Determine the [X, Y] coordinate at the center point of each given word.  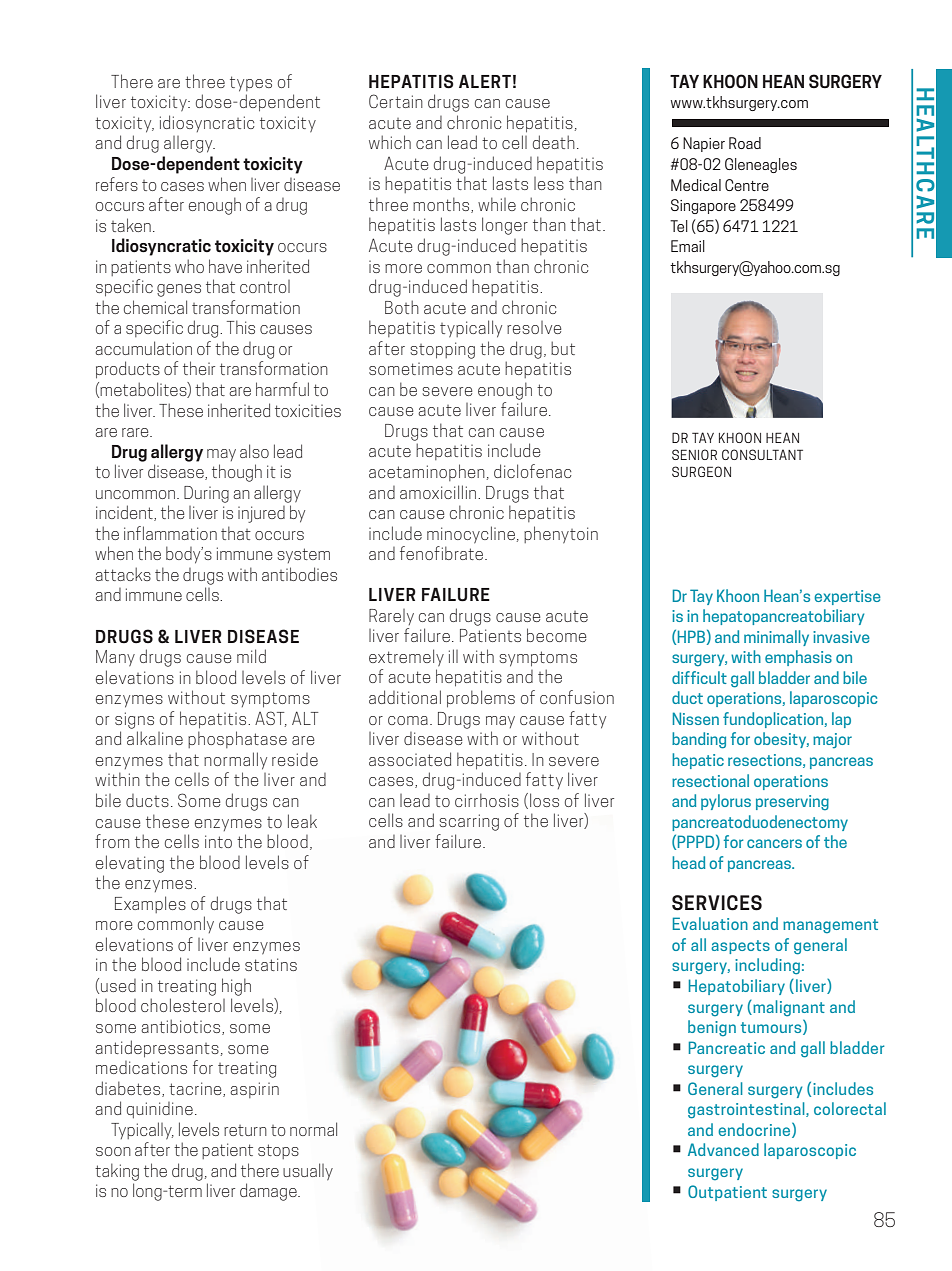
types [251, 84]
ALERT [485, 81]
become [556, 635]
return [245, 1130]
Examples [150, 904]
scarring [469, 822]
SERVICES [717, 903]
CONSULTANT [762, 454]
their [199, 368]
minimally [776, 638]
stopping [442, 350]
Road [745, 143]
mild [251, 656]
